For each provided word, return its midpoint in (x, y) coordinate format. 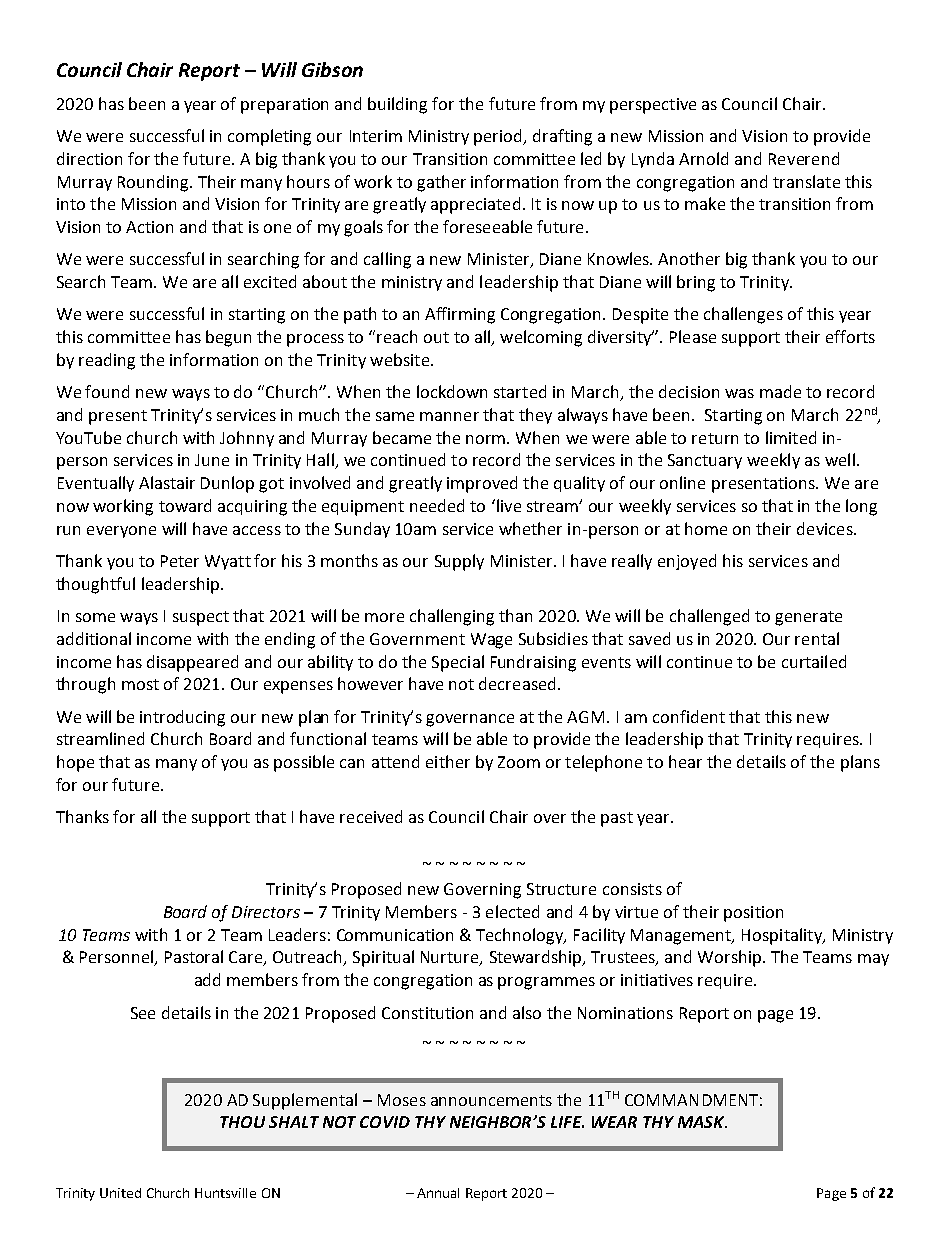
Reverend (804, 158)
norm (487, 439)
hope (75, 763)
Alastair (167, 482)
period (499, 137)
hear (685, 761)
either (448, 761)
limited (791, 437)
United (120, 1193)
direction (89, 158)
